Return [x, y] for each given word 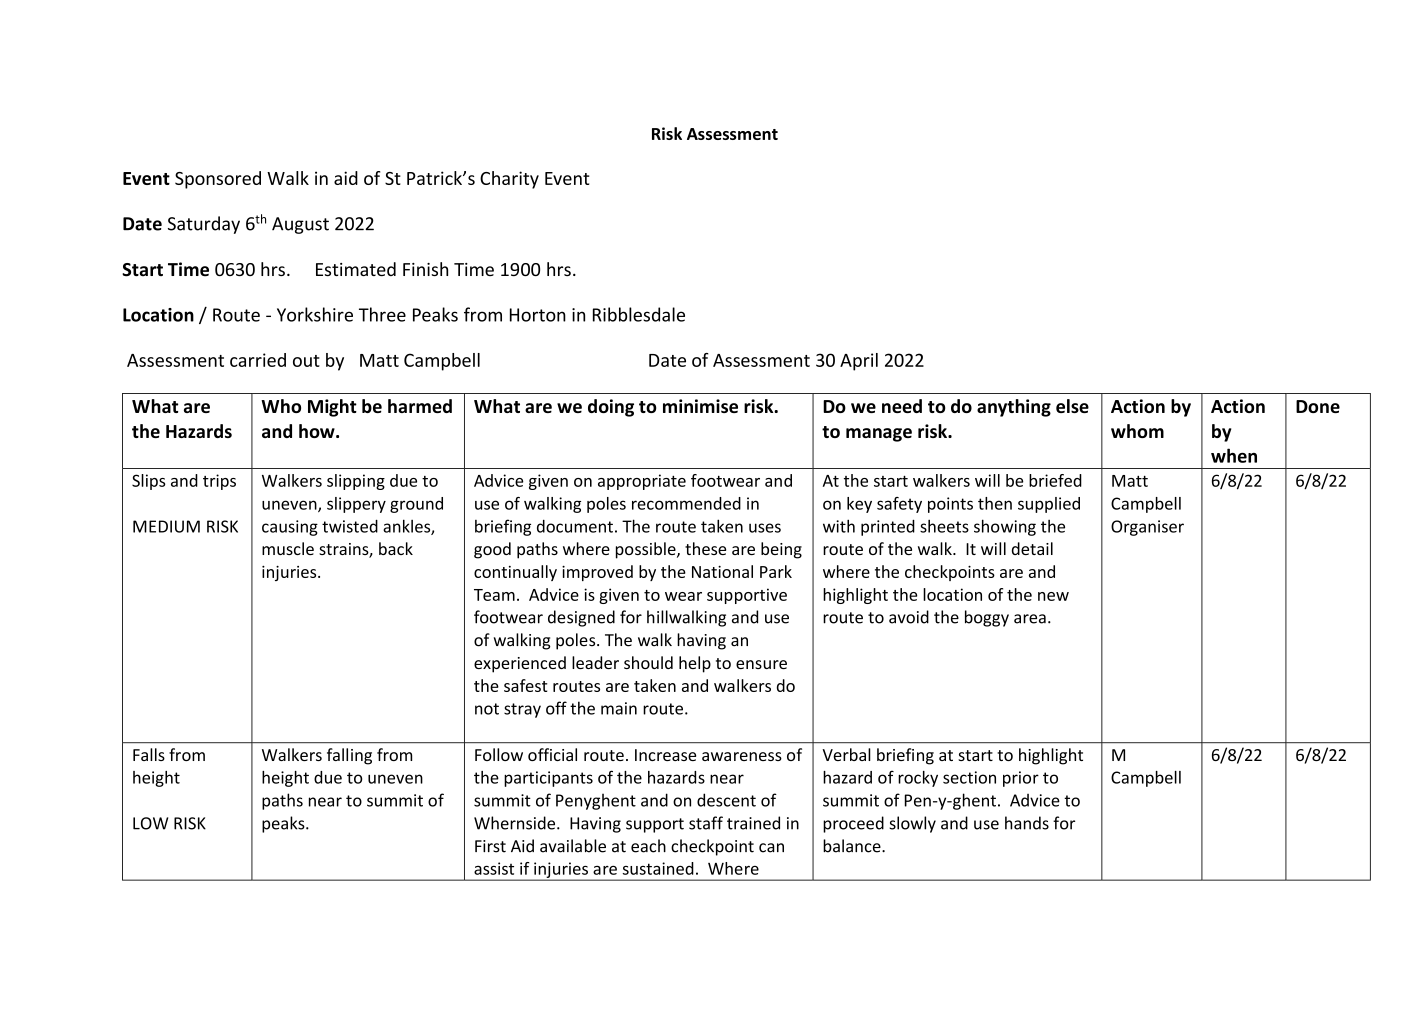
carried [258, 360]
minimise [700, 406]
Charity [509, 180]
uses [765, 528]
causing [290, 528]
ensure [761, 664]
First [490, 846]
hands [1027, 823]
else [1072, 406]
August [300, 225]
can [771, 848]
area [1030, 619]
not [487, 709]
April [859, 362]
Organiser [1147, 528]
